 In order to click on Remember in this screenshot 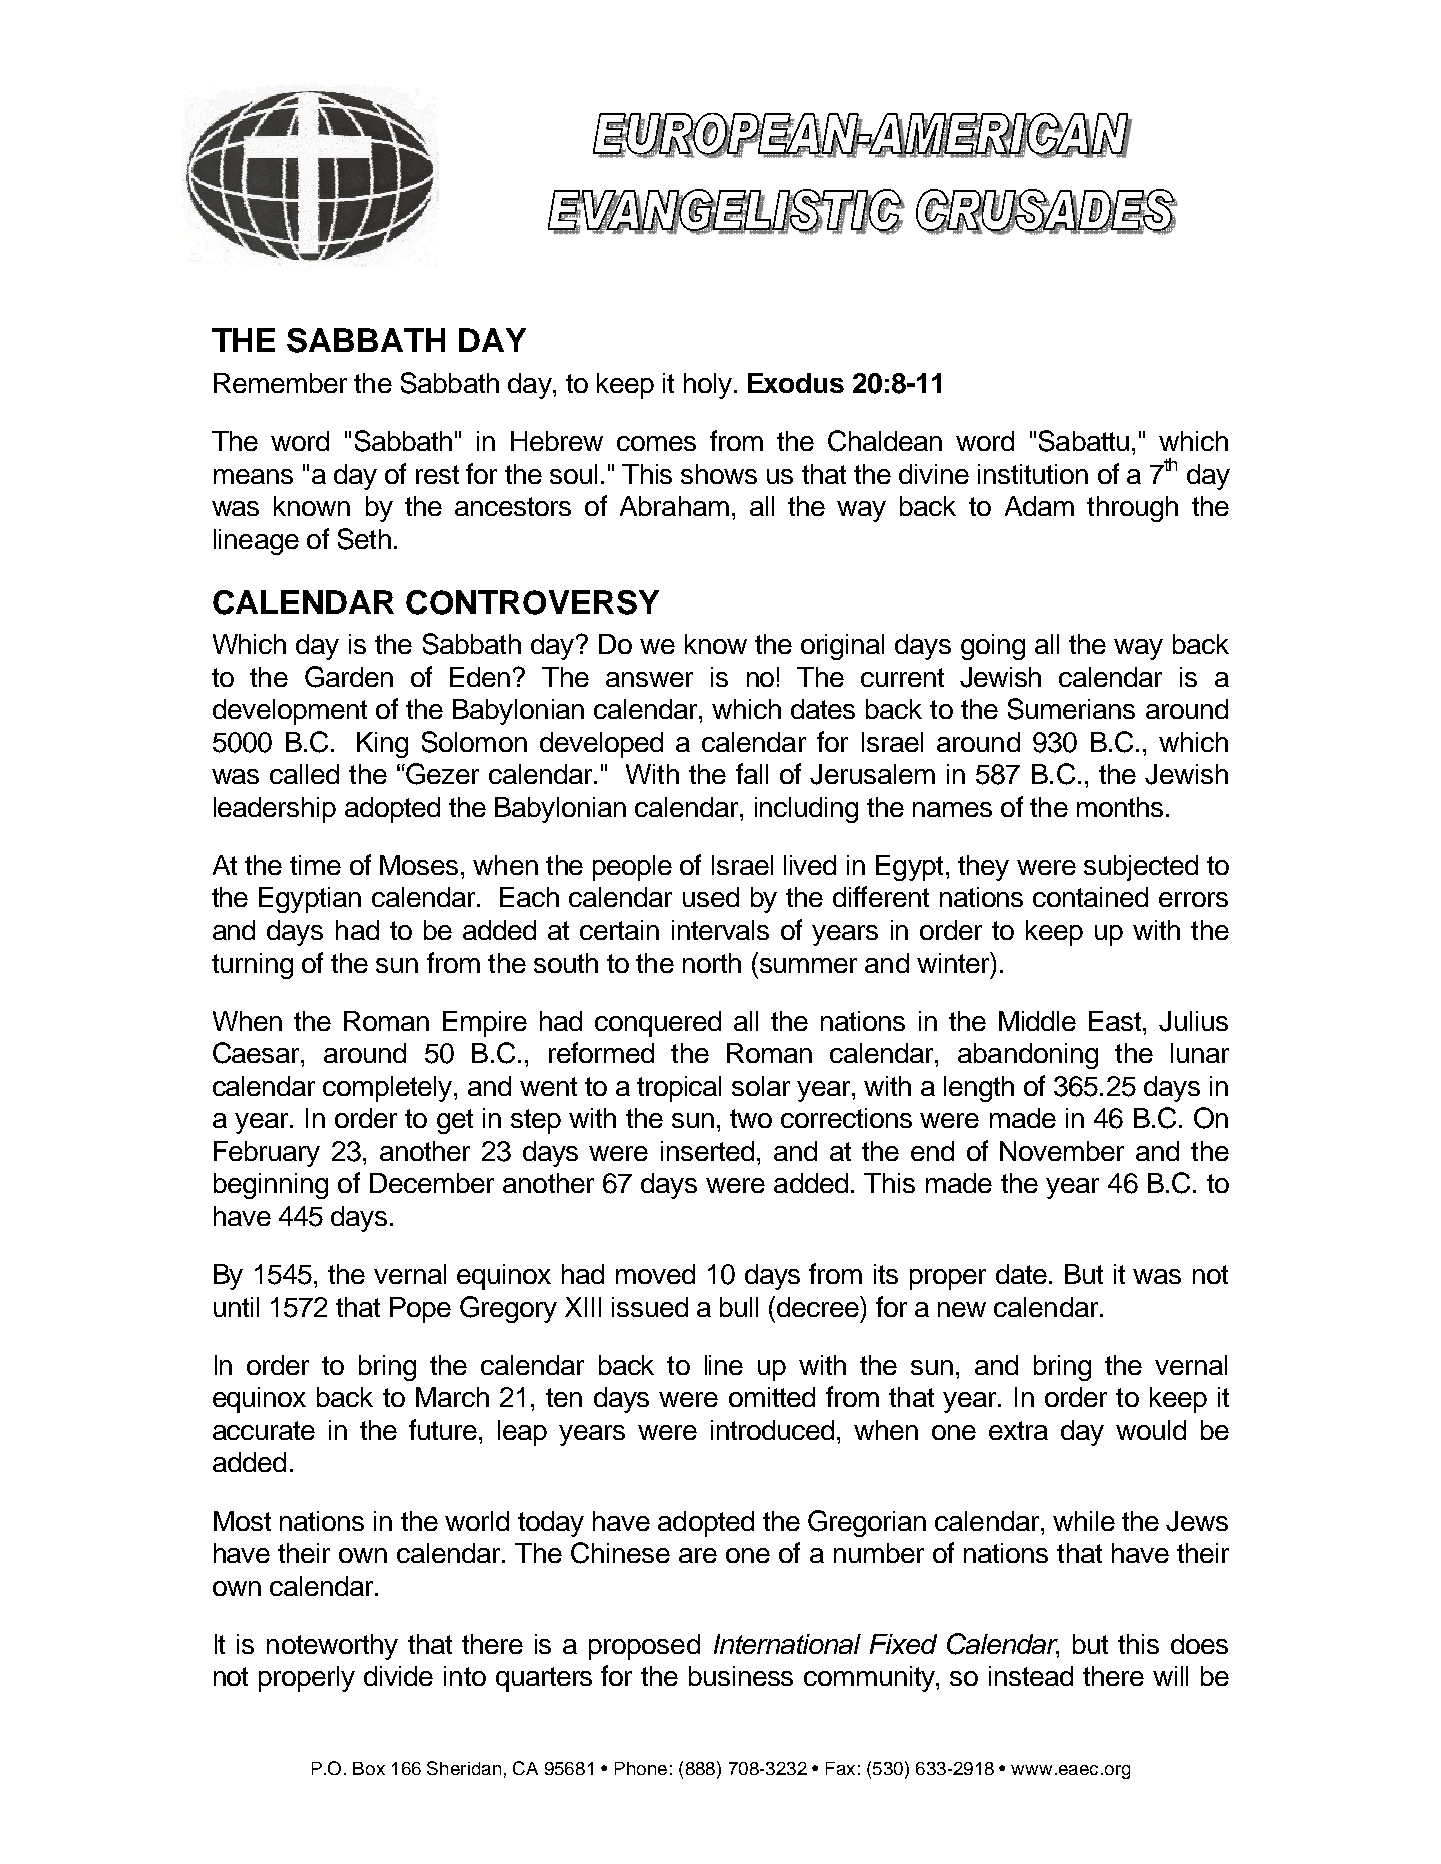, I will do `click(280, 383)`.
